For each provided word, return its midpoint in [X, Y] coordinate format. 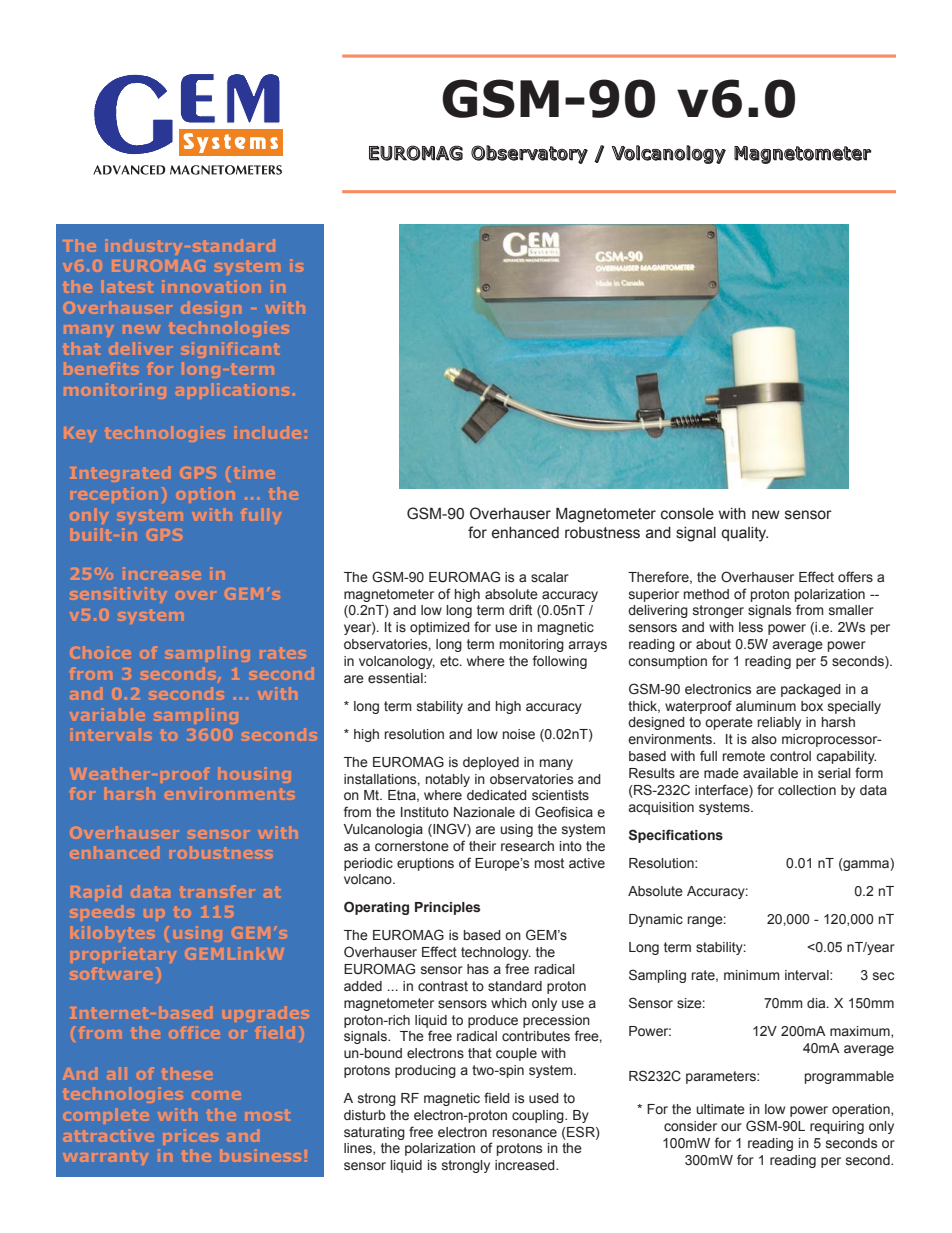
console [687, 514]
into [571, 846]
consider [690, 1126]
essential [396, 678]
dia [817, 1003]
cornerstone [412, 846]
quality [744, 534]
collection [807, 790]
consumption [667, 662]
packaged [811, 690]
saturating [374, 1133]
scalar [550, 577]
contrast [443, 986]
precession [556, 1021]
